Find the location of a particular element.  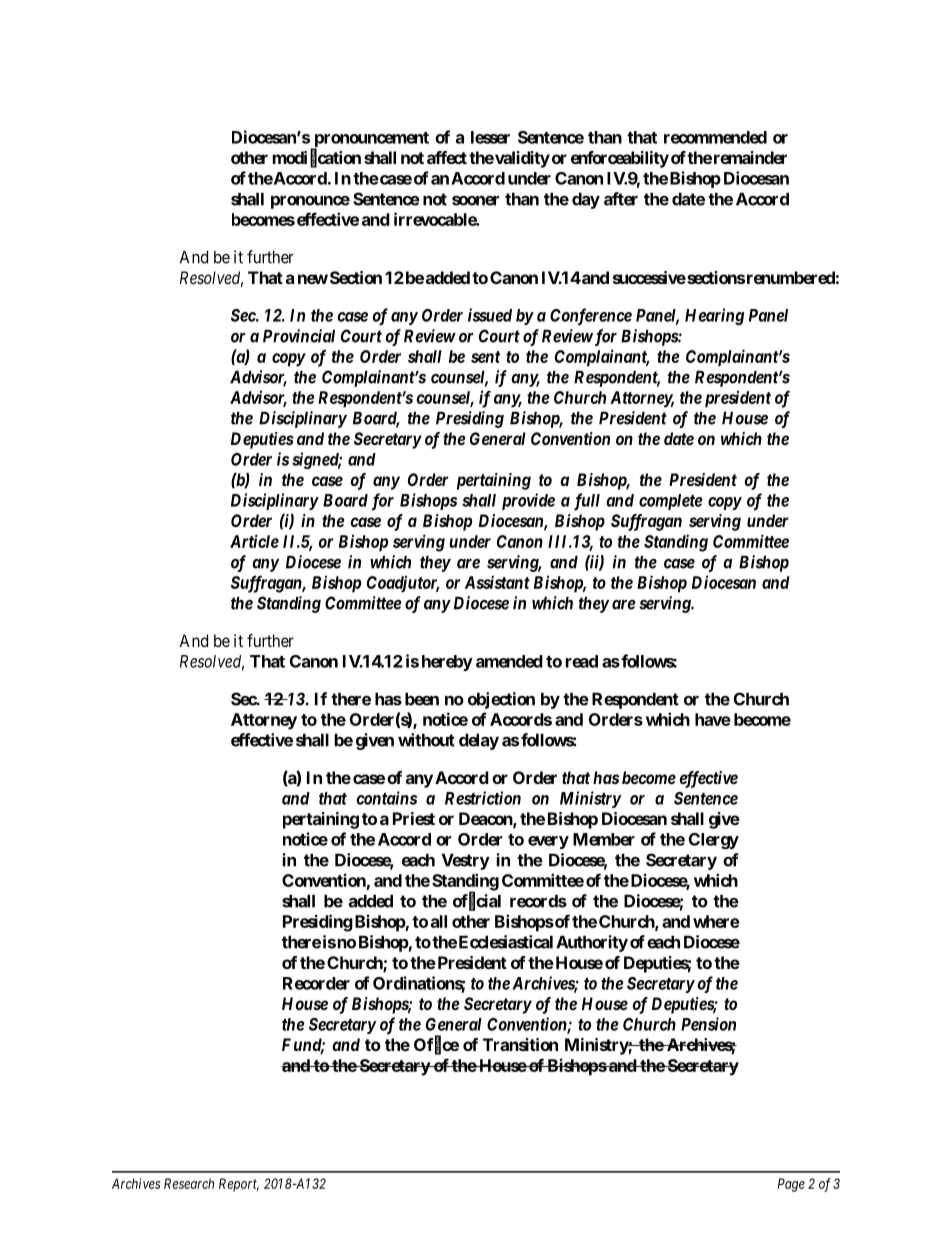

Provincial is located at coordinates (299, 336).
